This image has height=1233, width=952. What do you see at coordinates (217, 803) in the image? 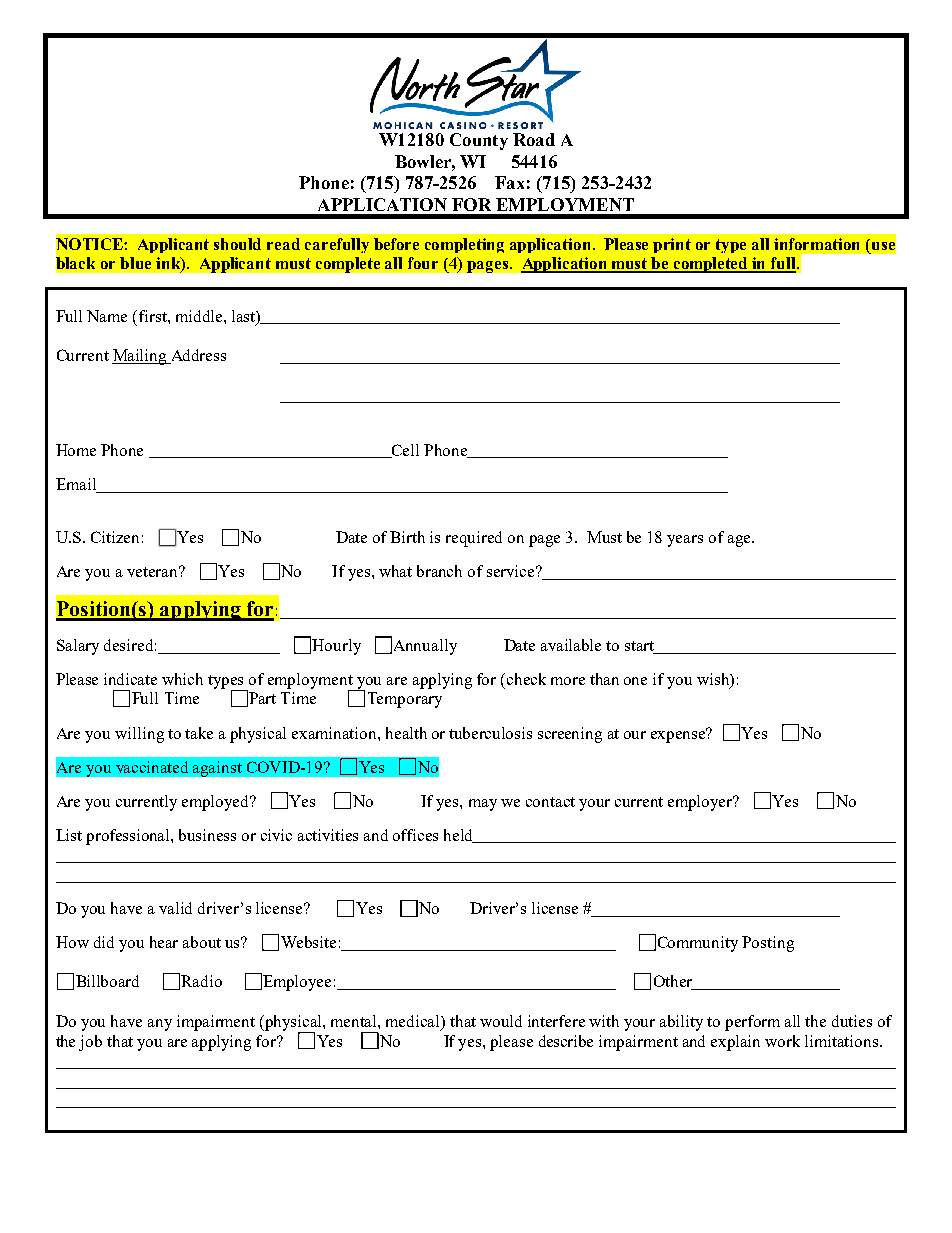
I see `employed` at bounding box center [217, 803].
